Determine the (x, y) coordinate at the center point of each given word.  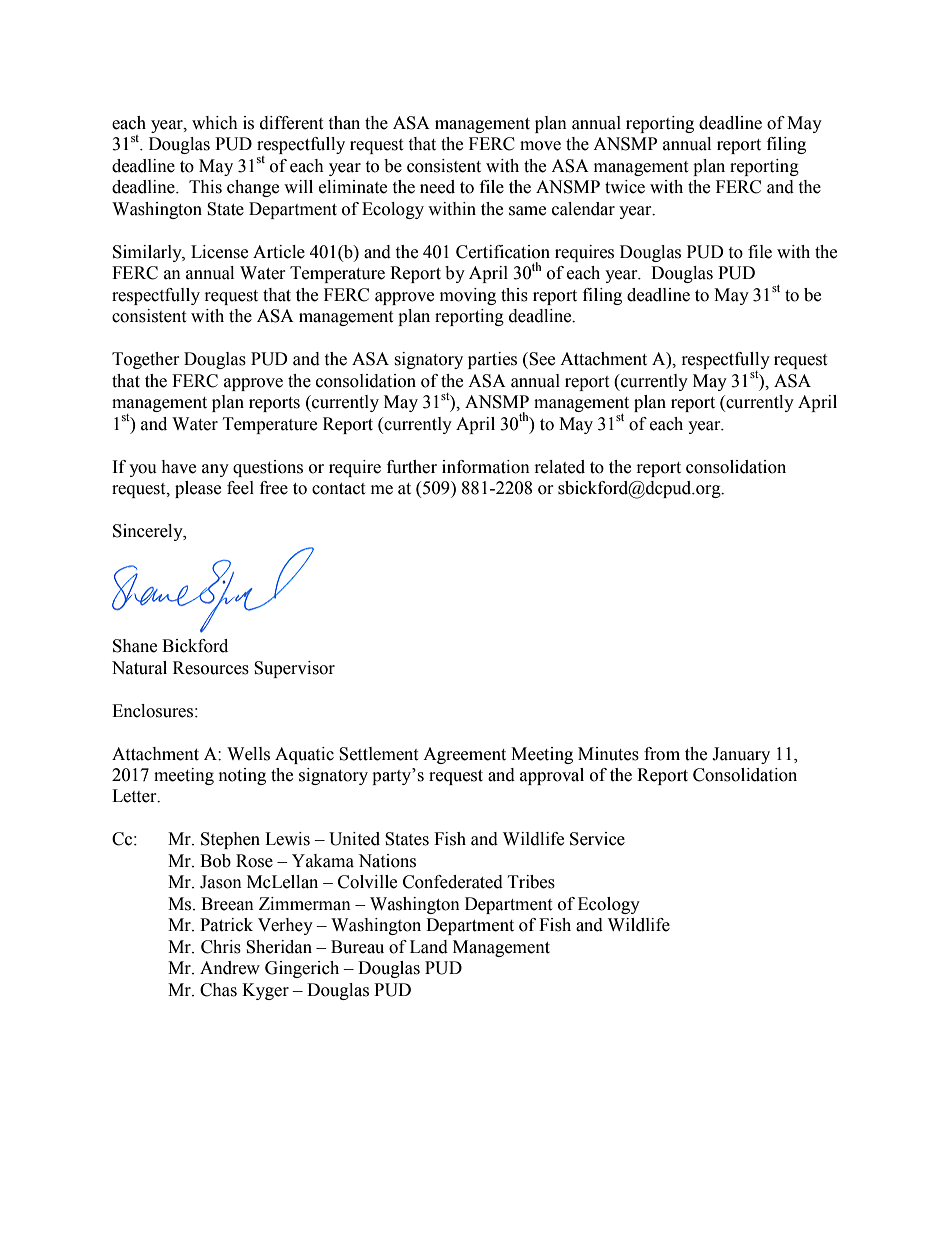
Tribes (531, 882)
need (437, 187)
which (215, 123)
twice (625, 187)
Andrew (230, 968)
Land (429, 947)
